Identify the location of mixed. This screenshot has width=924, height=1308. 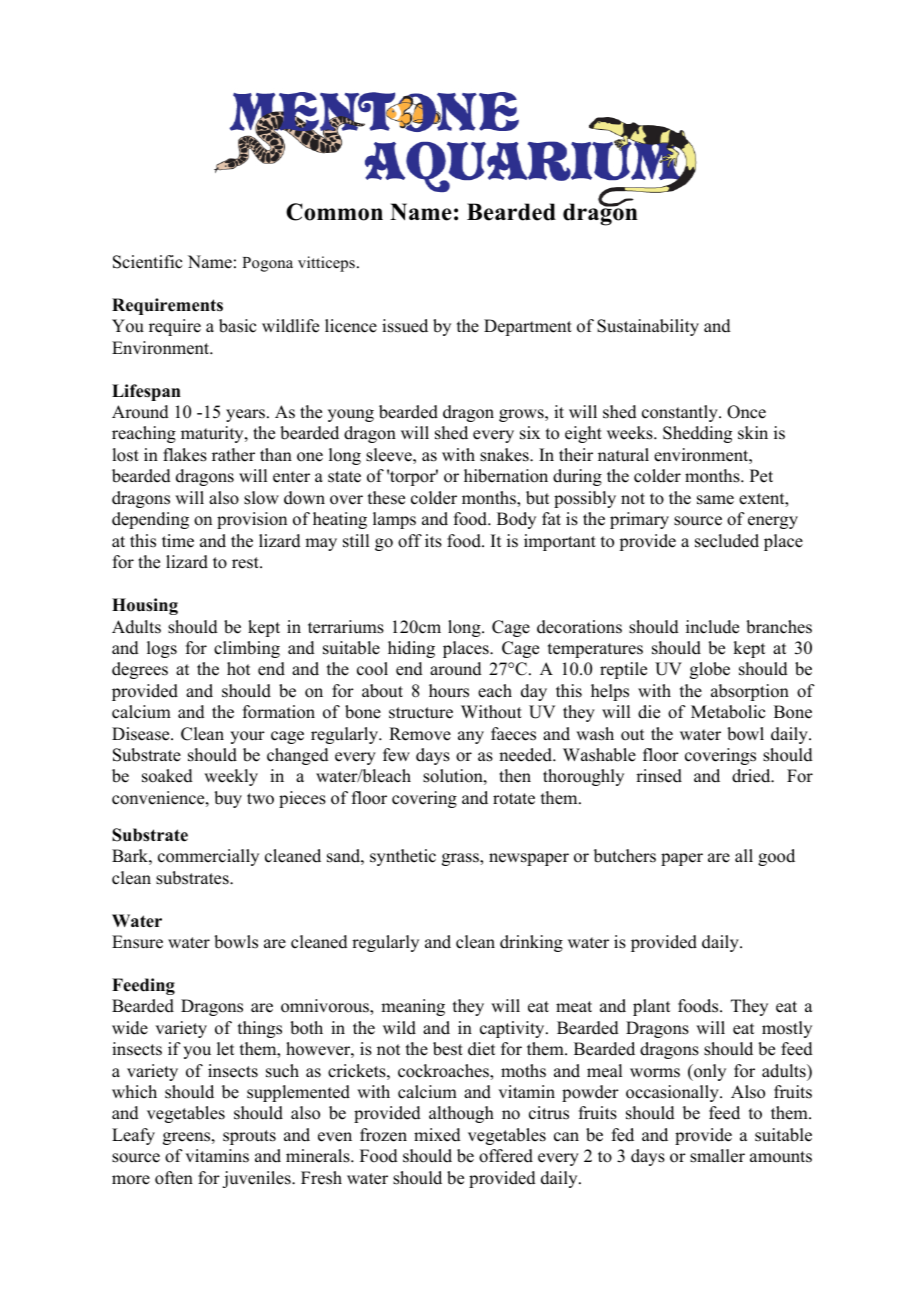
(437, 1135).
